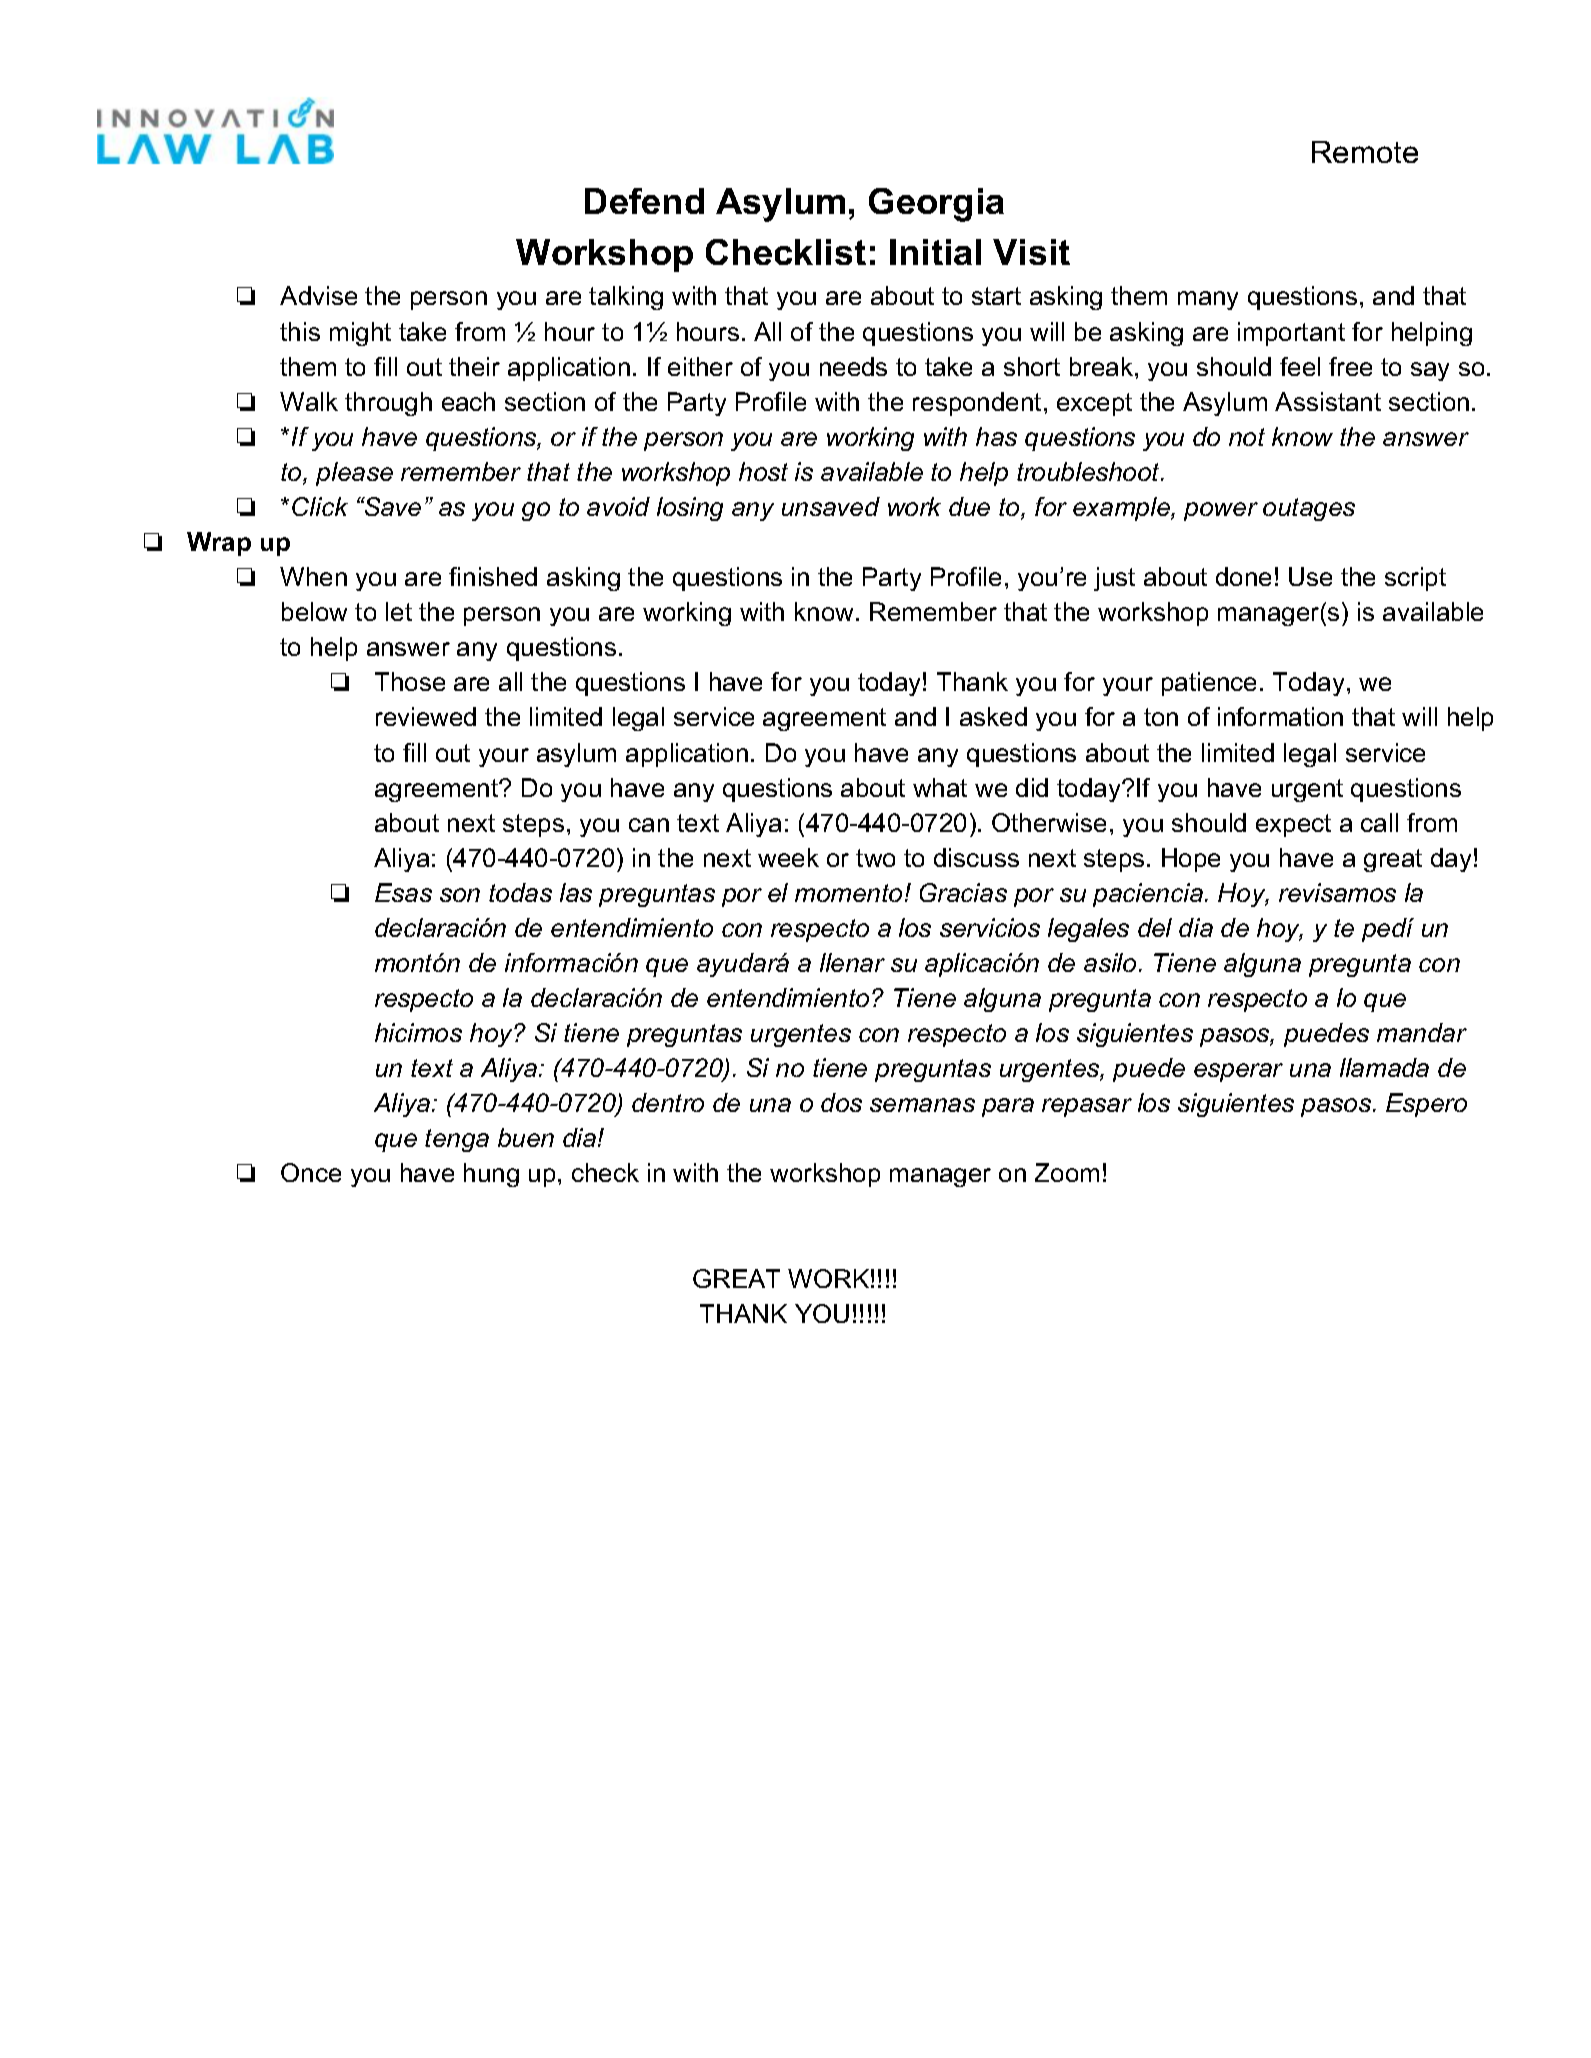 The width and height of the screenshot is (1591, 2058). What do you see at coordinates (311, 1172) in the screenshot?
I see `Once` at bounding box center [311, 1172].
